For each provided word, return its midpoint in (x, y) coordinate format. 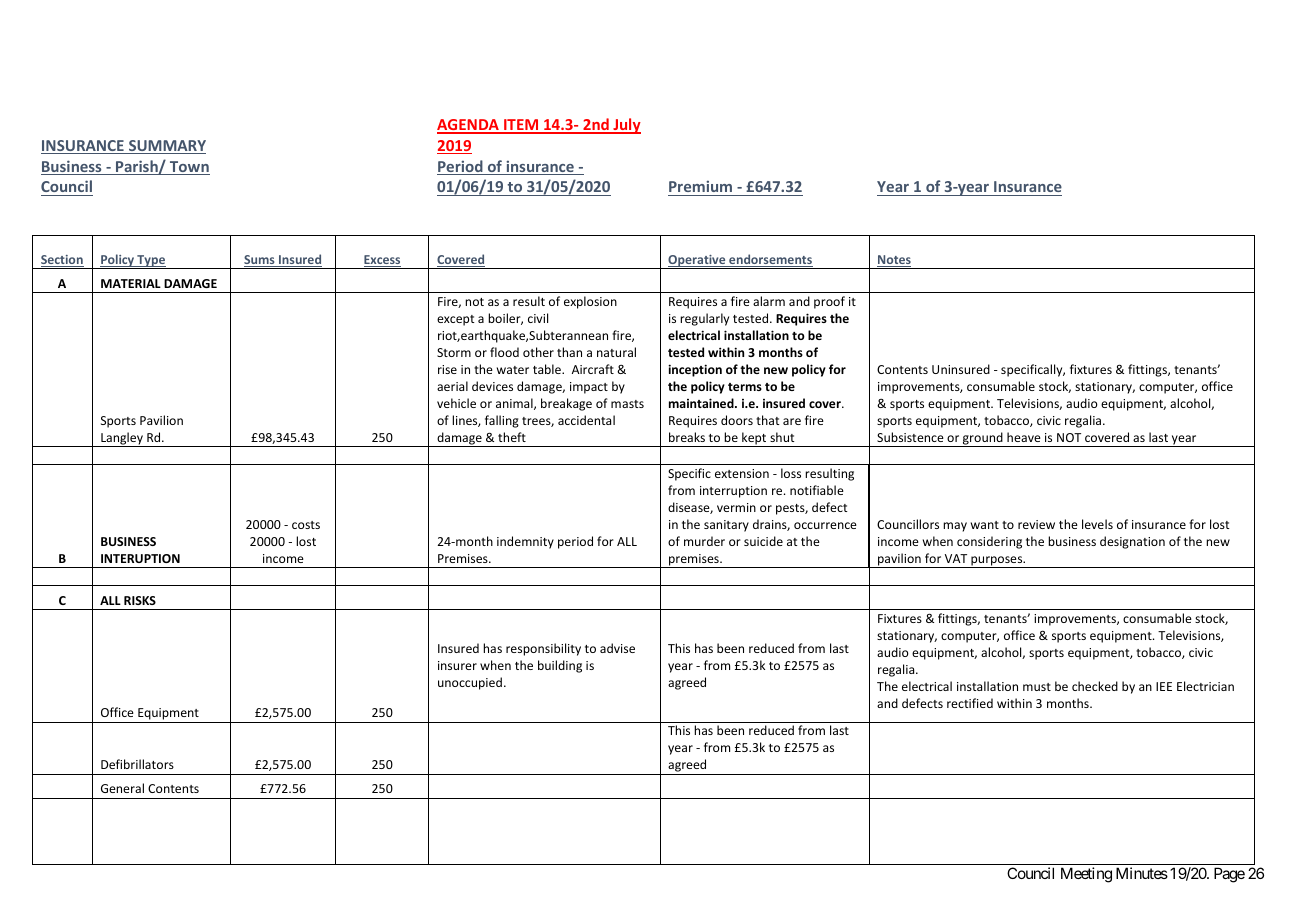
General (122, 788)
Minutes (1142, 873)
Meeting (1086, 875)
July (626, 126)
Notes (894, 261)
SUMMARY (166, 147)
